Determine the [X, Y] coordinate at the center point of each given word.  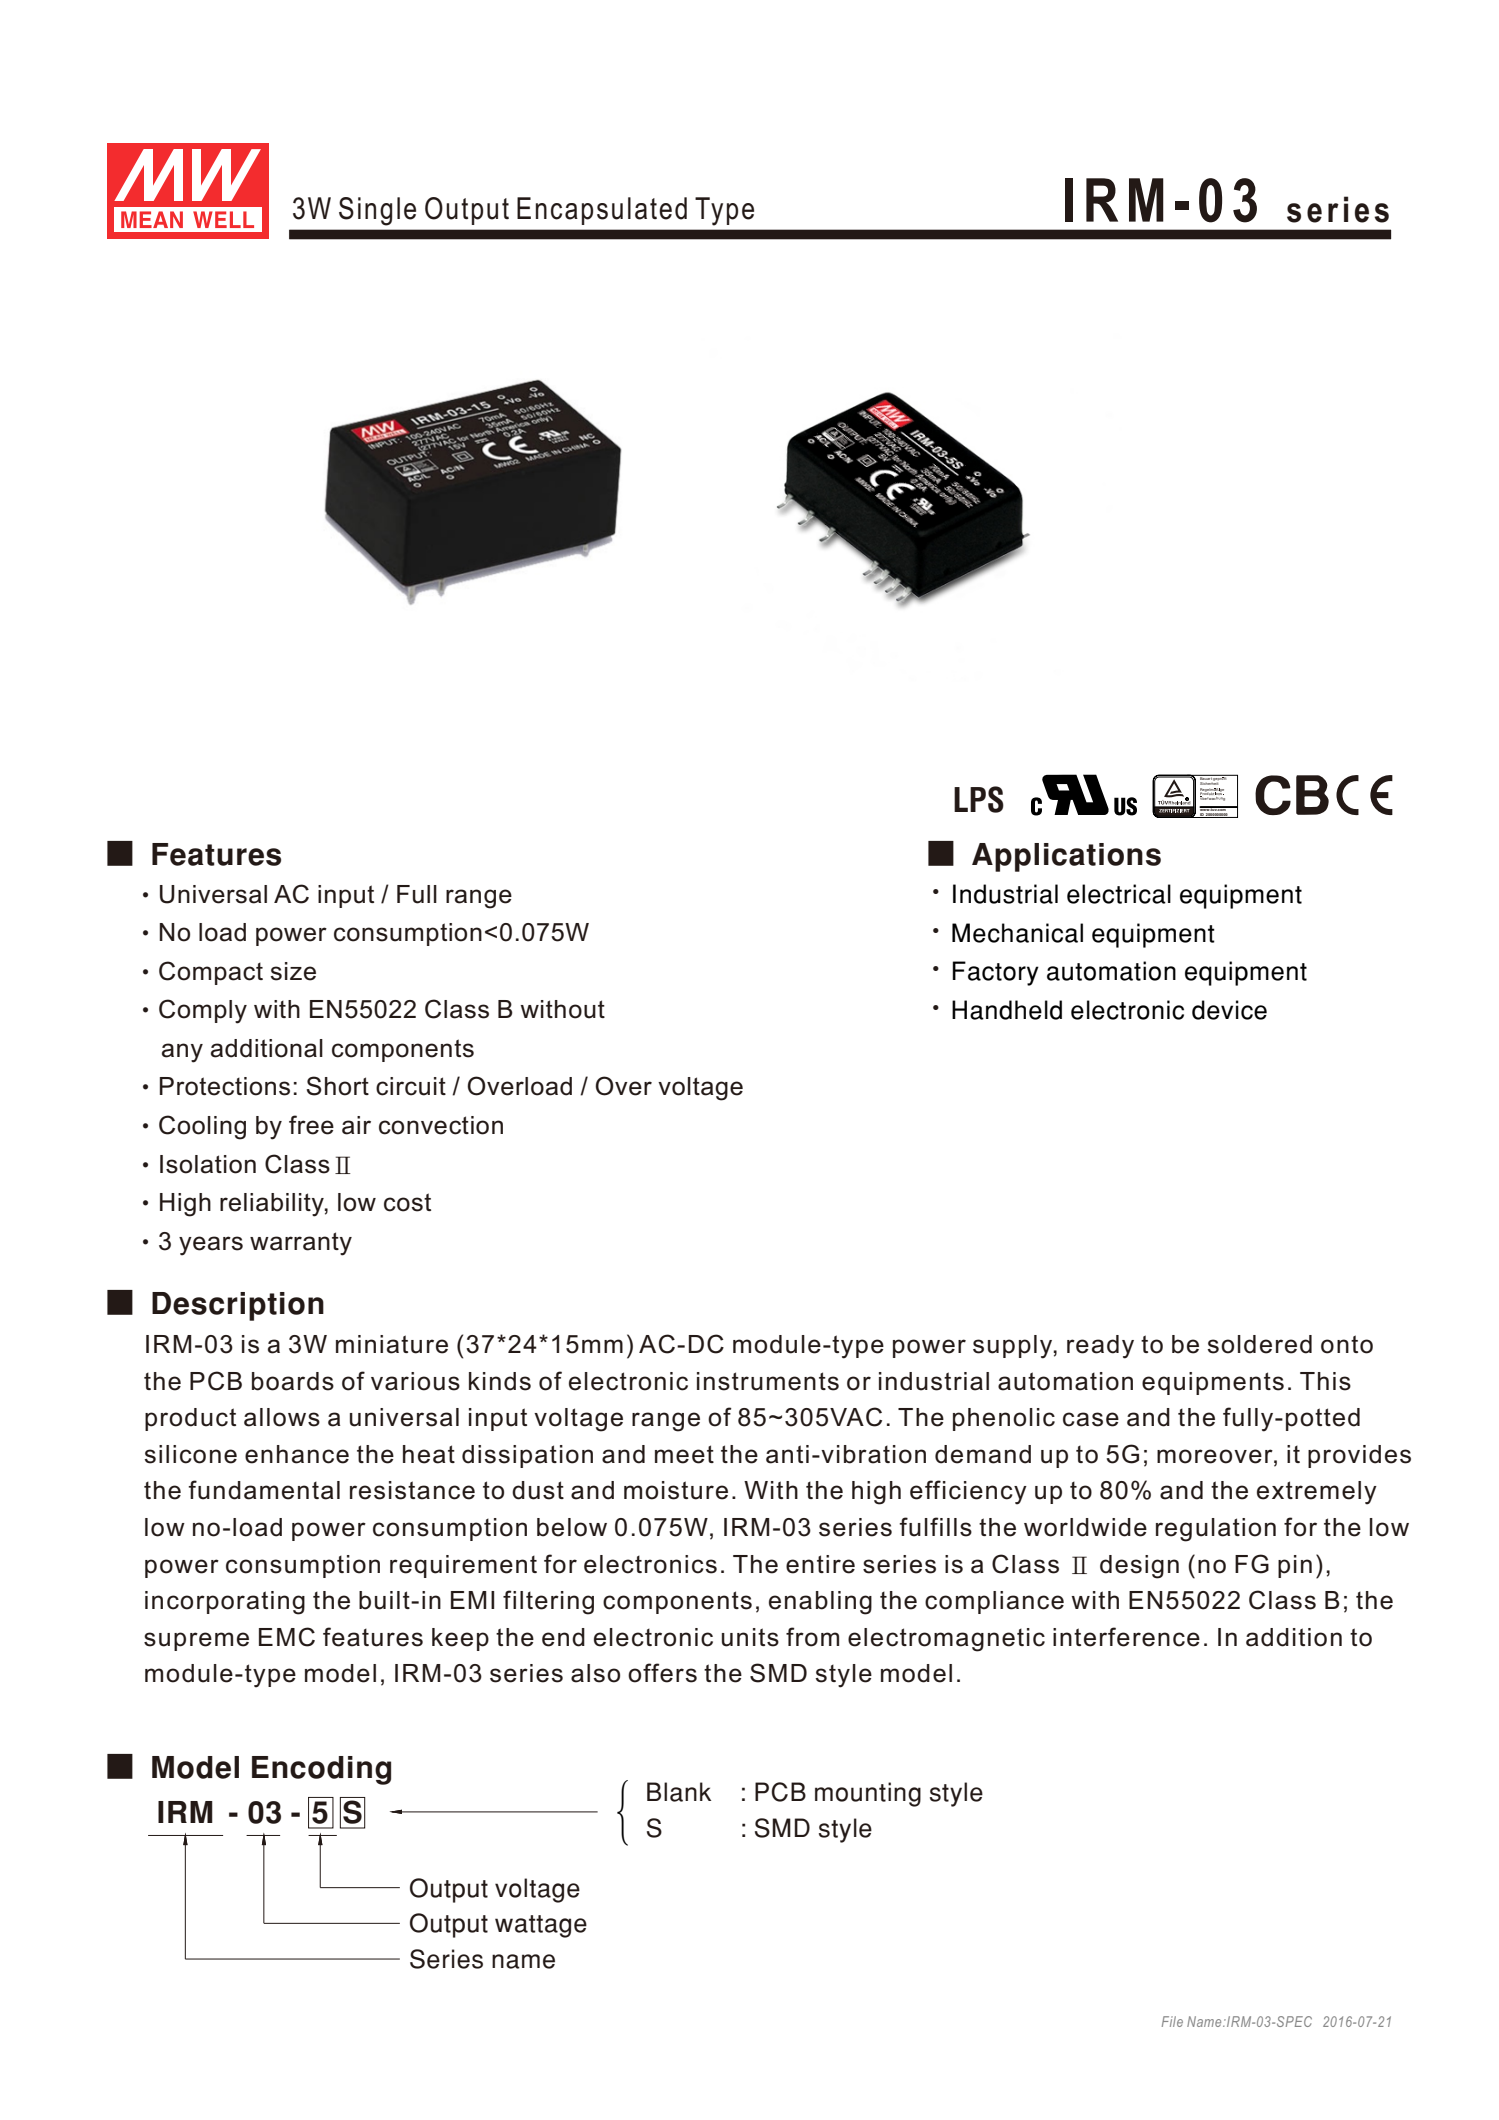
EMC [287, 1637]
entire [820, 1564]
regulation [1216, 1530]
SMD [778, 1673]
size [293, 971]
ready [1100, 1347]
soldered [1259, 1344]
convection [441, 1125]
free [311, 1125]
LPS [979, 799]
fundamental [264, 1490]
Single [377, 211]
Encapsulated [602, 211]
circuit [411, 1086]
